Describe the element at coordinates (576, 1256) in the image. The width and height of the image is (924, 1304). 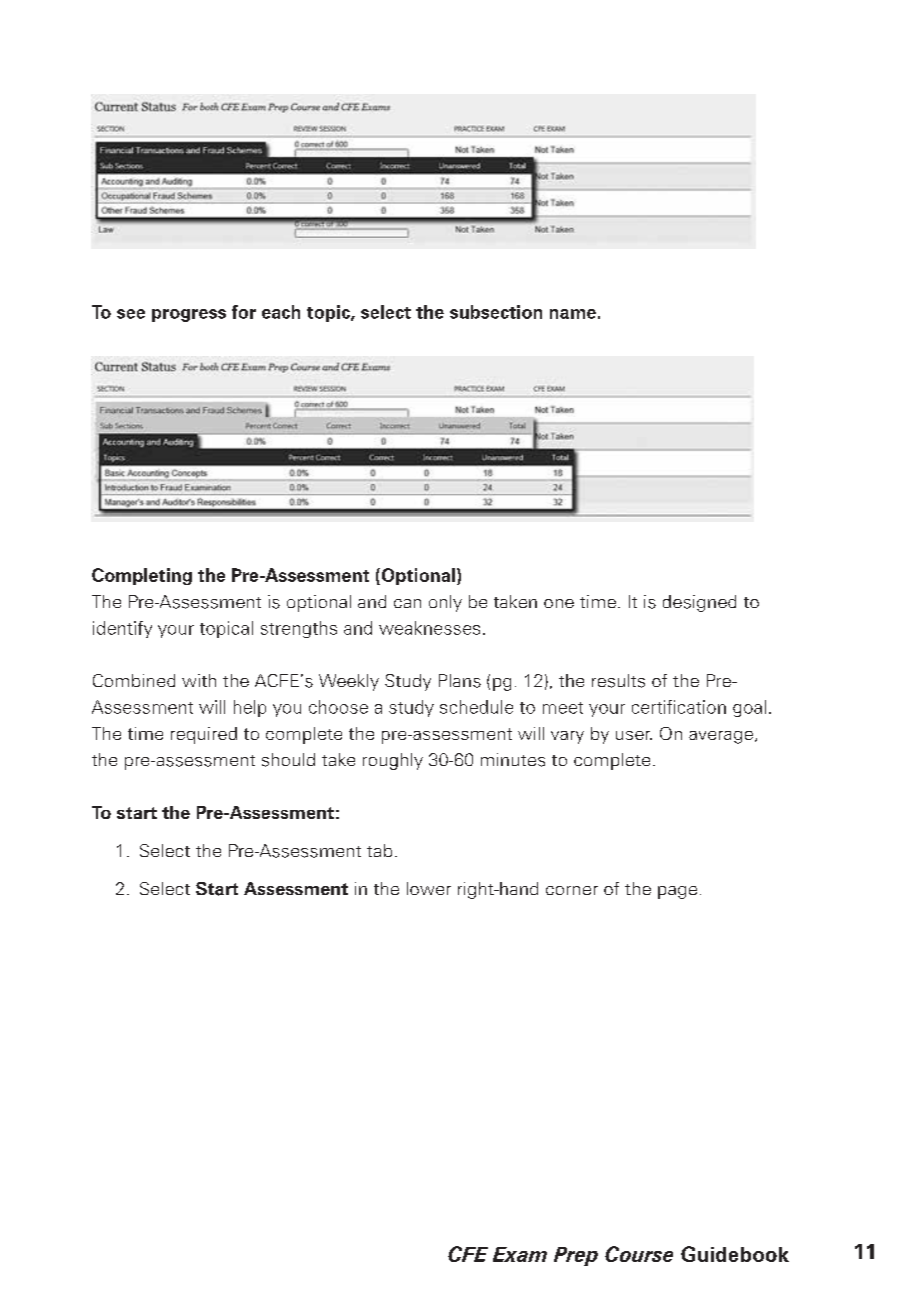
I see `Prep` at that location.
